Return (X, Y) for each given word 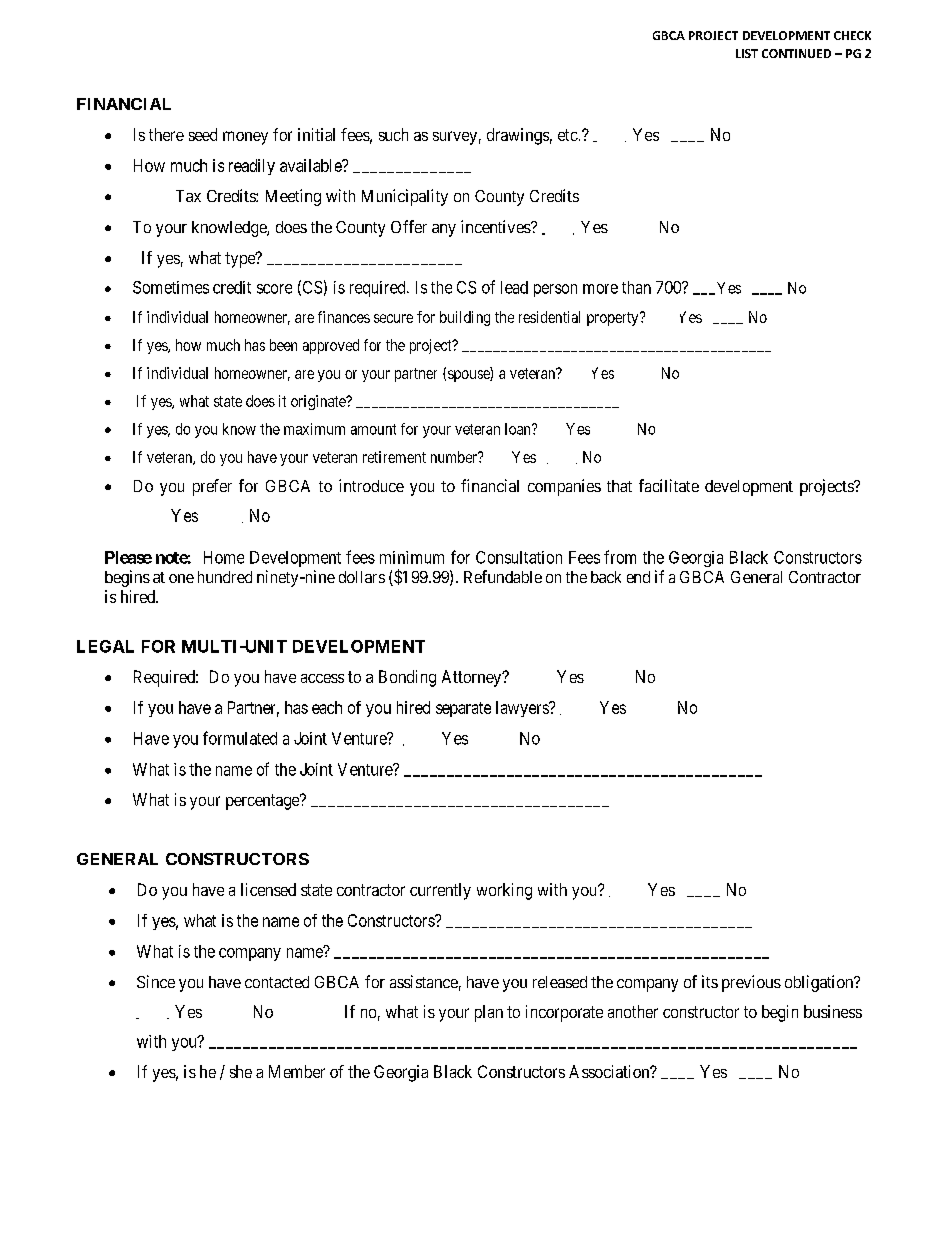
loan (519, 429)
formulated (240, 738)
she (241, 1071)
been (283, 345)
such (393, 134)
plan (489, 1013)
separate (463, 709)
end (638, 577)
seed (203, 134)
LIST (747, 53)
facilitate (669, 485)
